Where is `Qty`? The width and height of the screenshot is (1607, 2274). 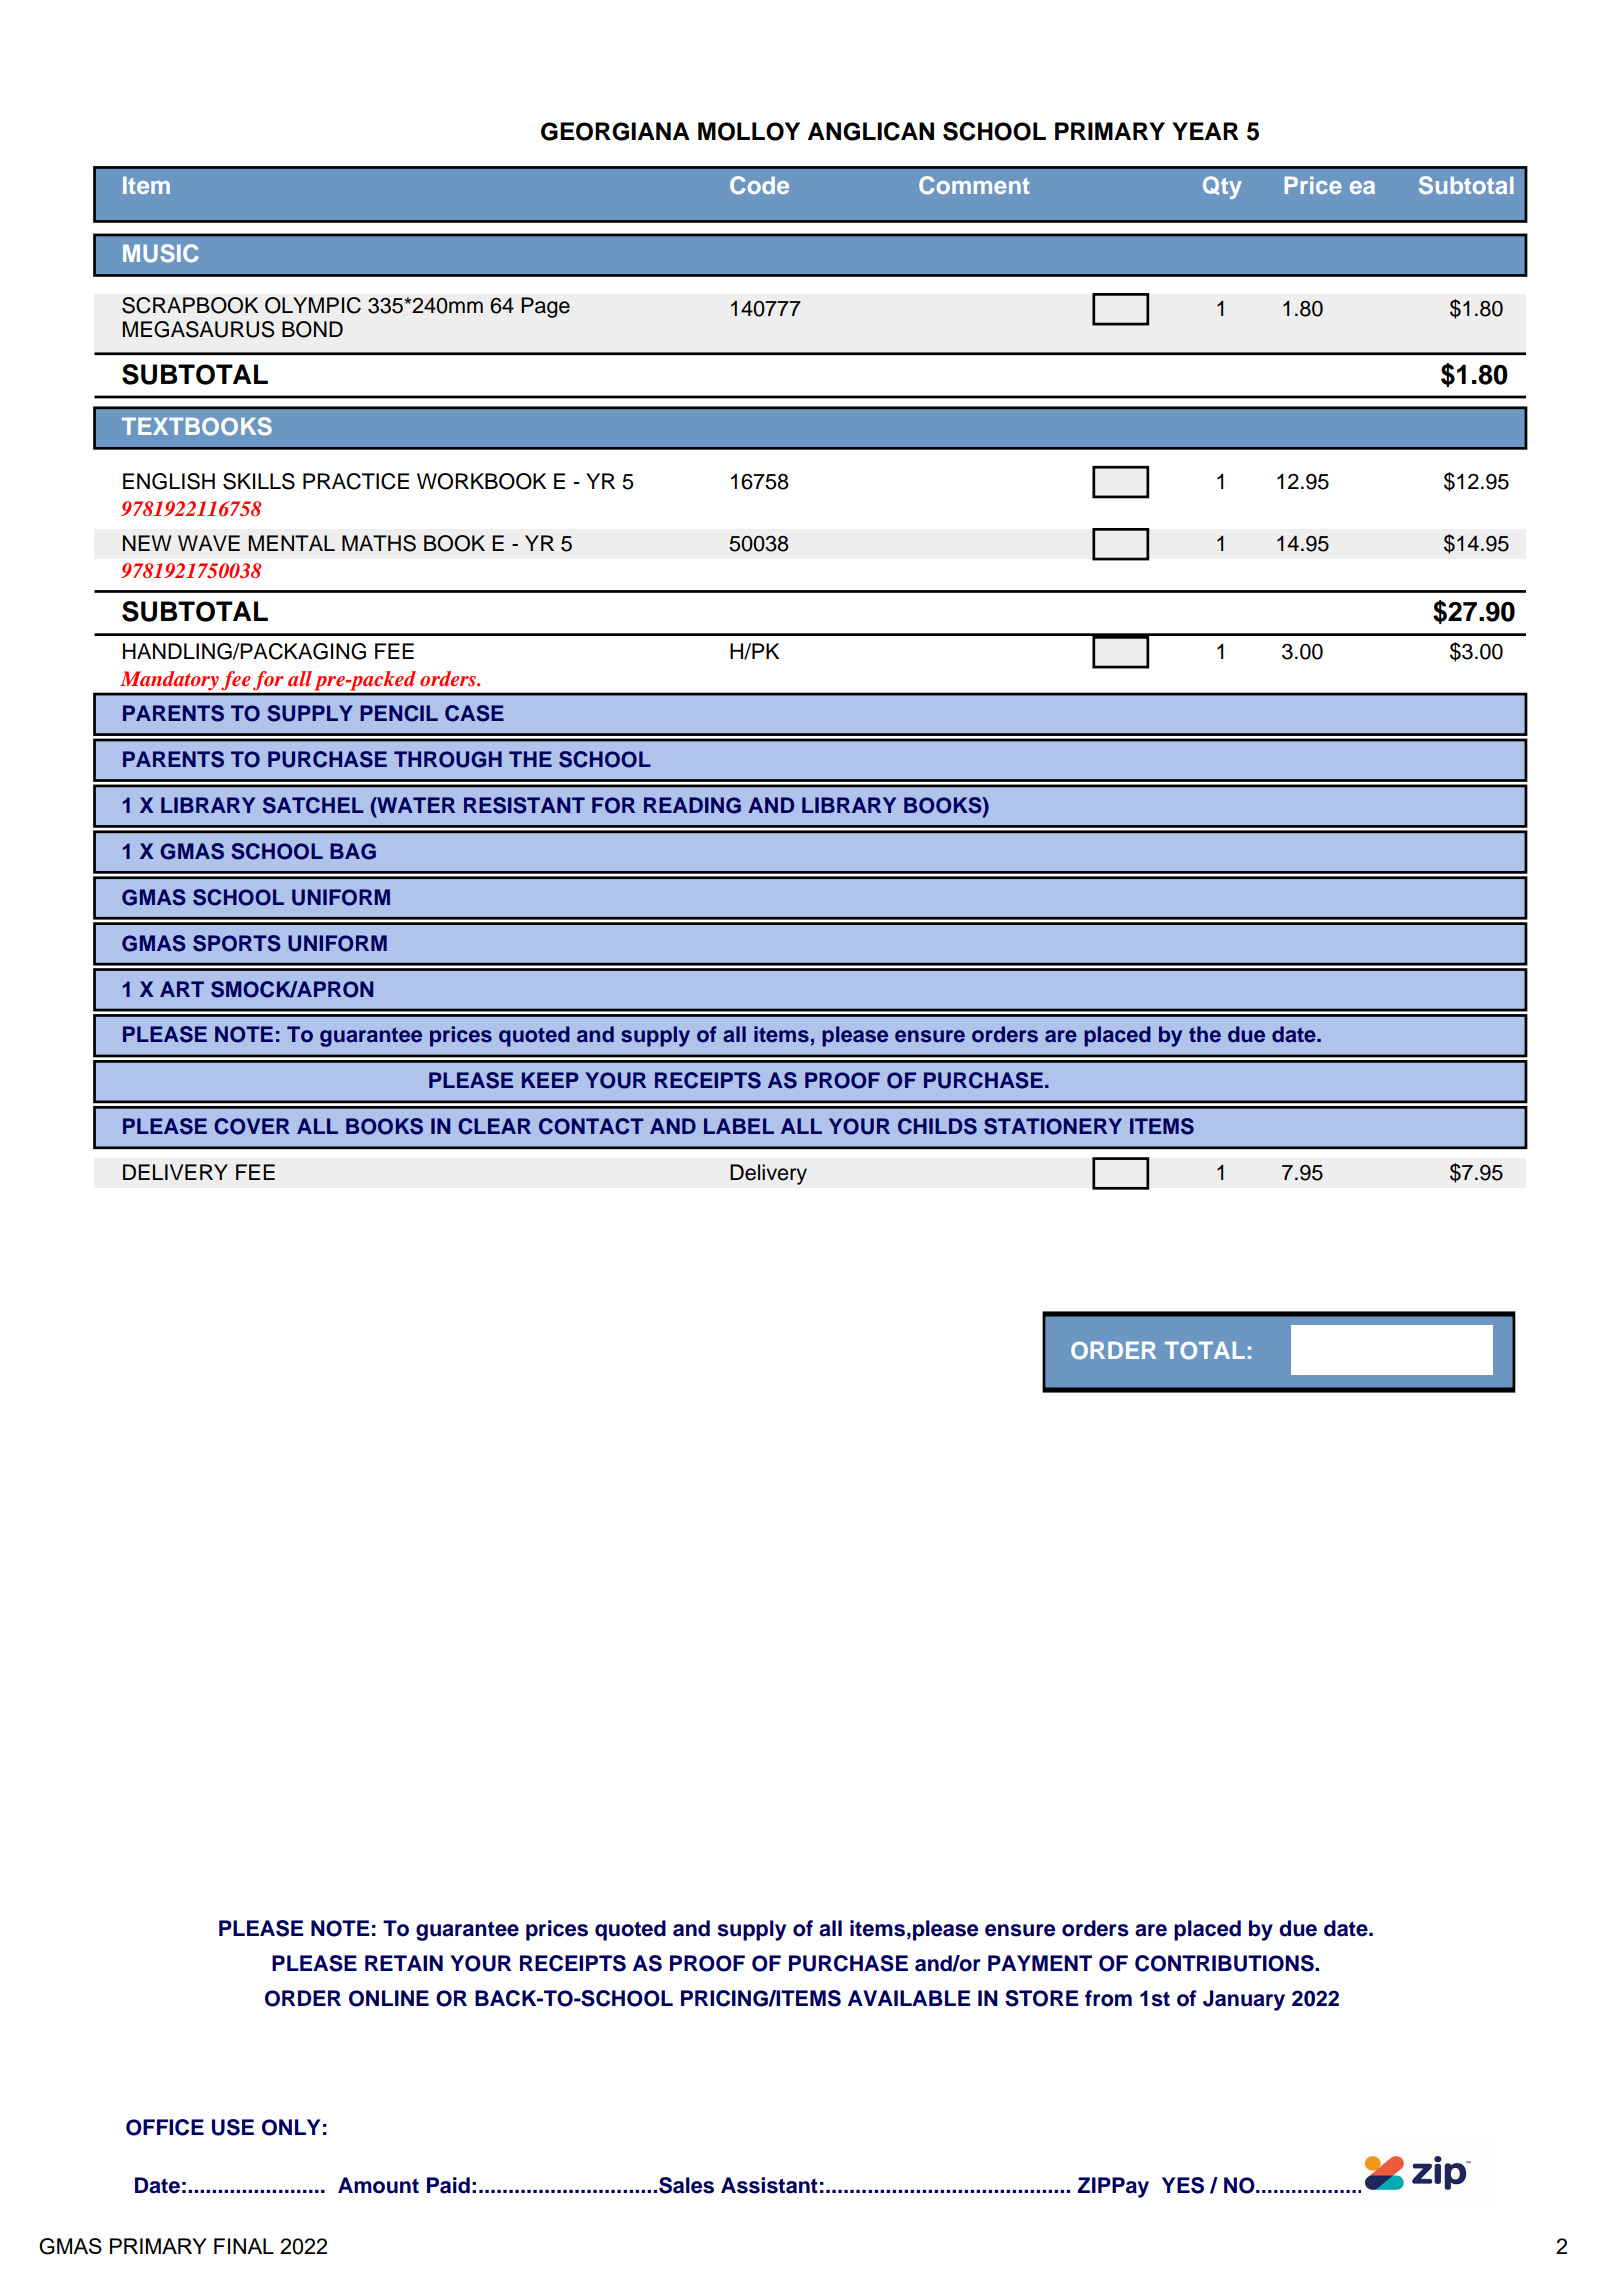
Qty is located at coordinates (1222, 187).
